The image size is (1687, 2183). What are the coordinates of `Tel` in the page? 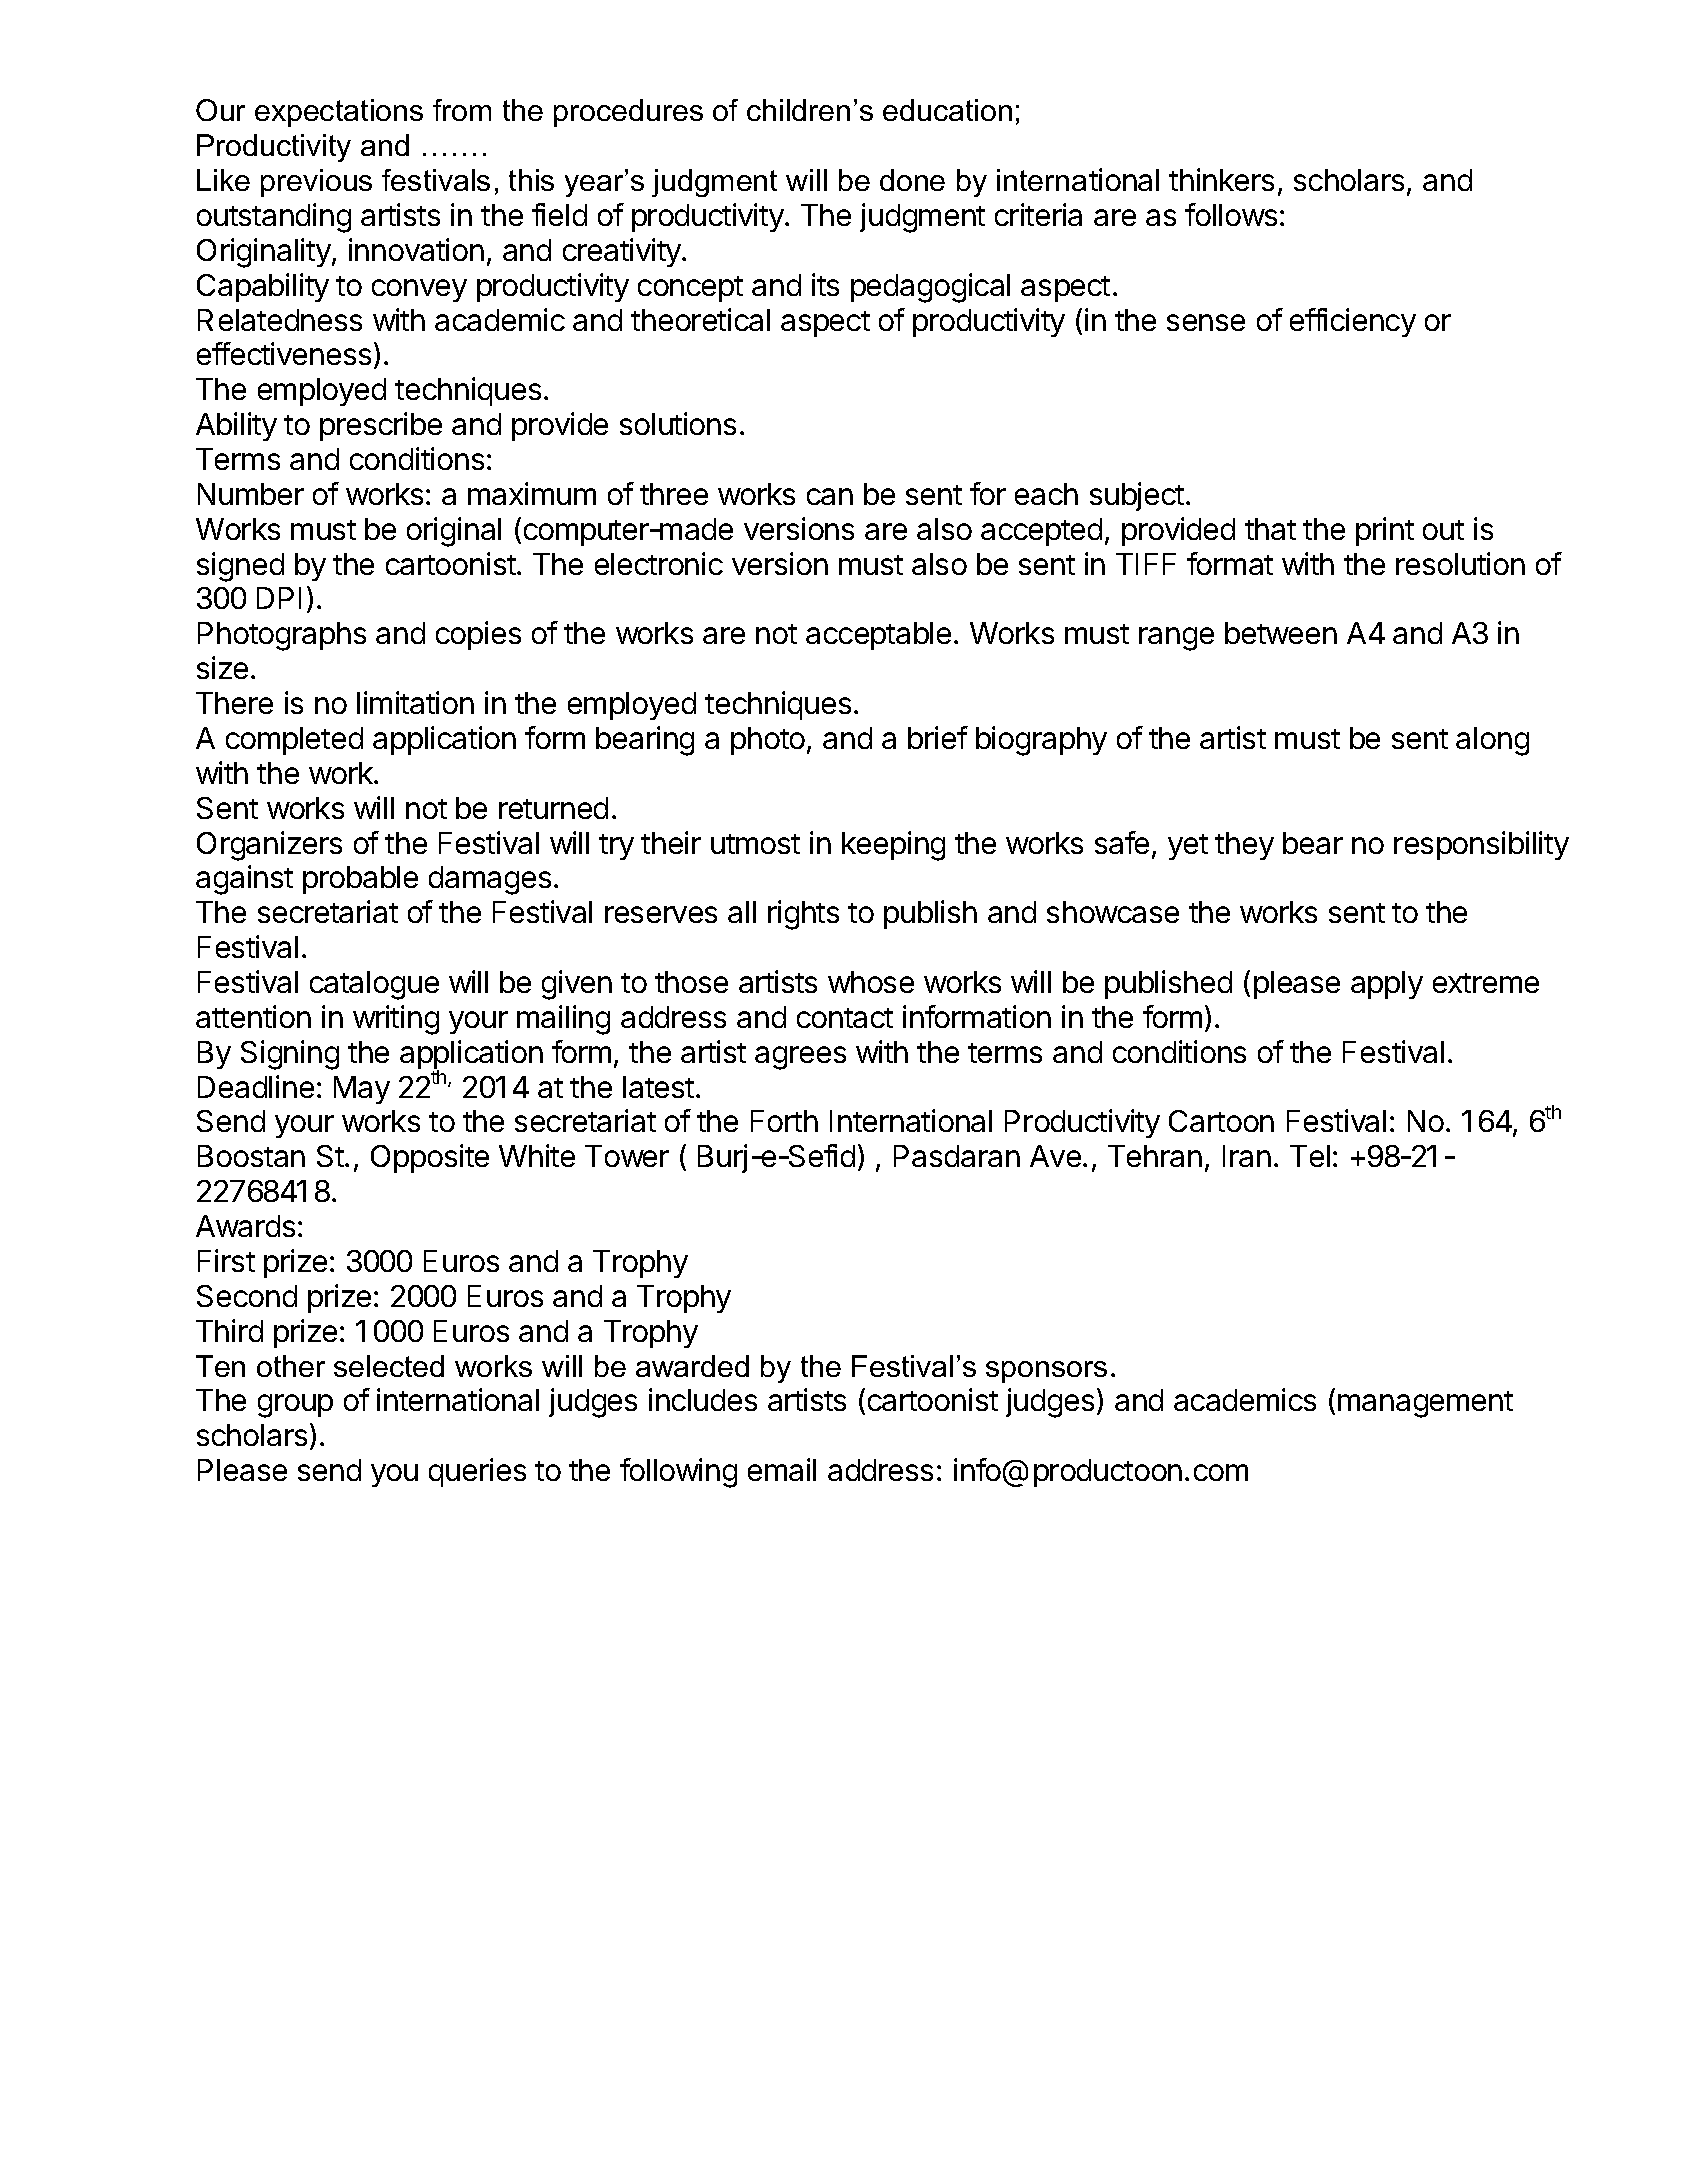 It's located at (1310, 1156).
